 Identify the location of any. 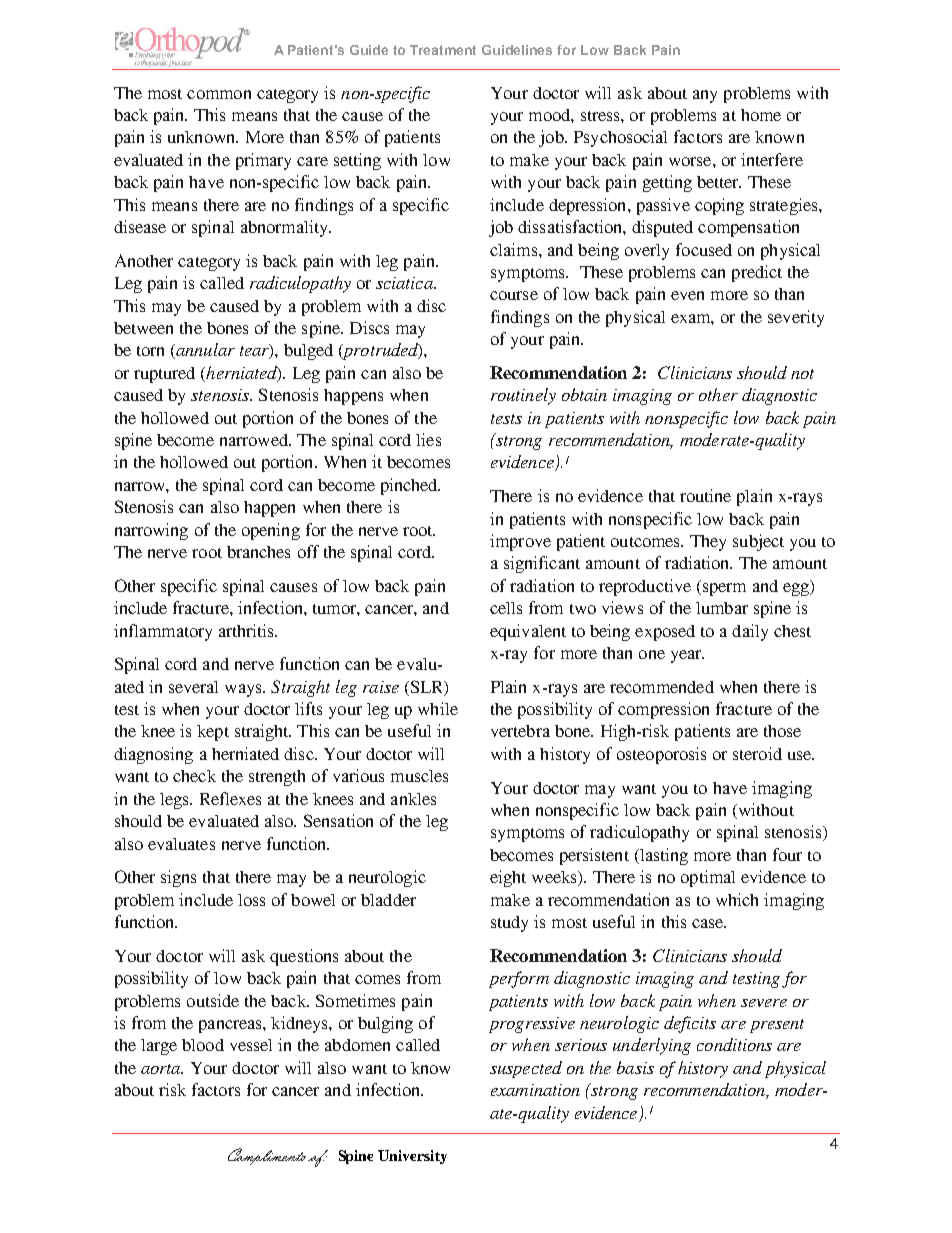
(705, 96).
